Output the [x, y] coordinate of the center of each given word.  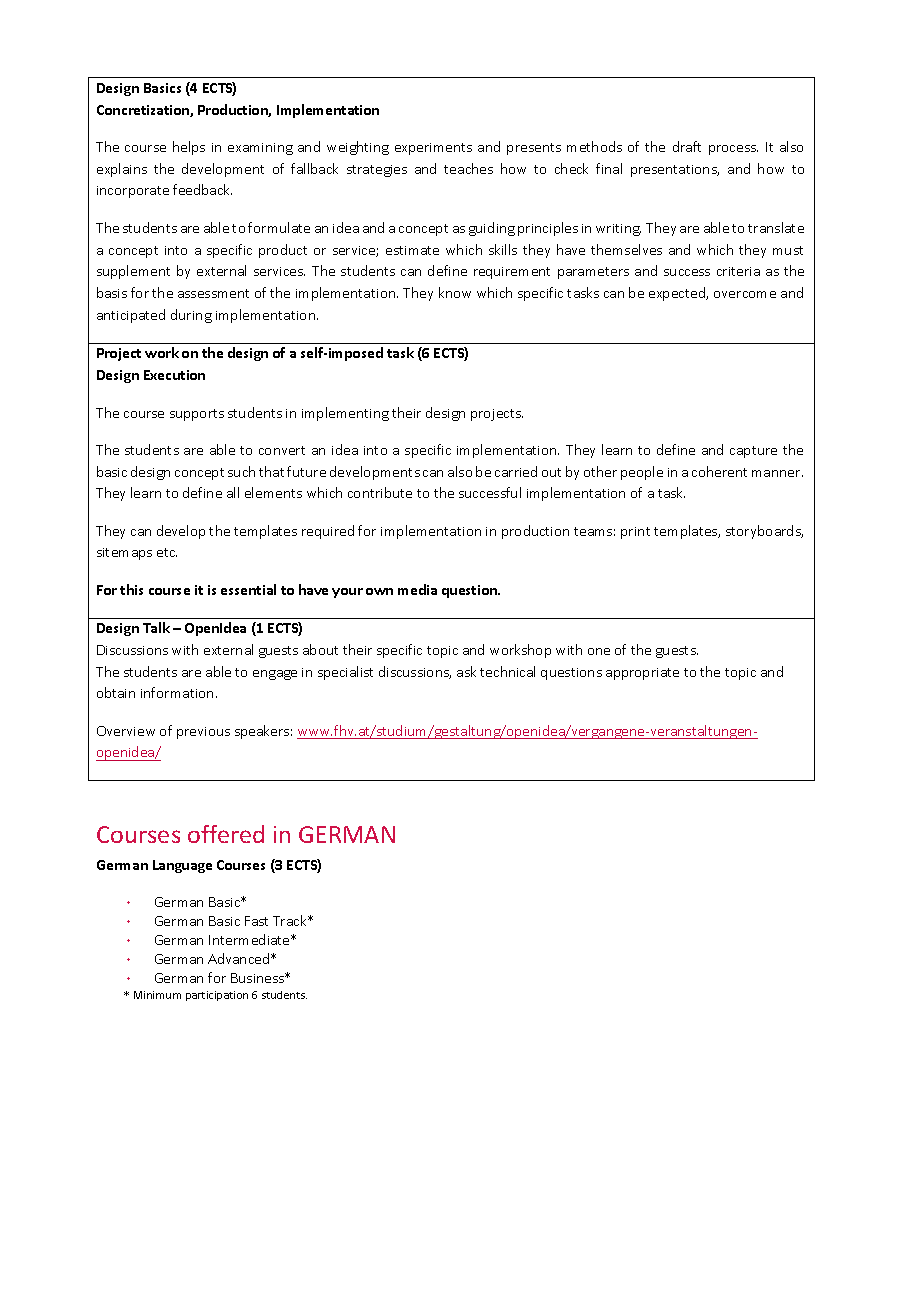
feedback [202, 189]
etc [167, 552]
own [379, 591]
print [635, 533]
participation [217, 996]
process [733, 150]
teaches [468, 168]
